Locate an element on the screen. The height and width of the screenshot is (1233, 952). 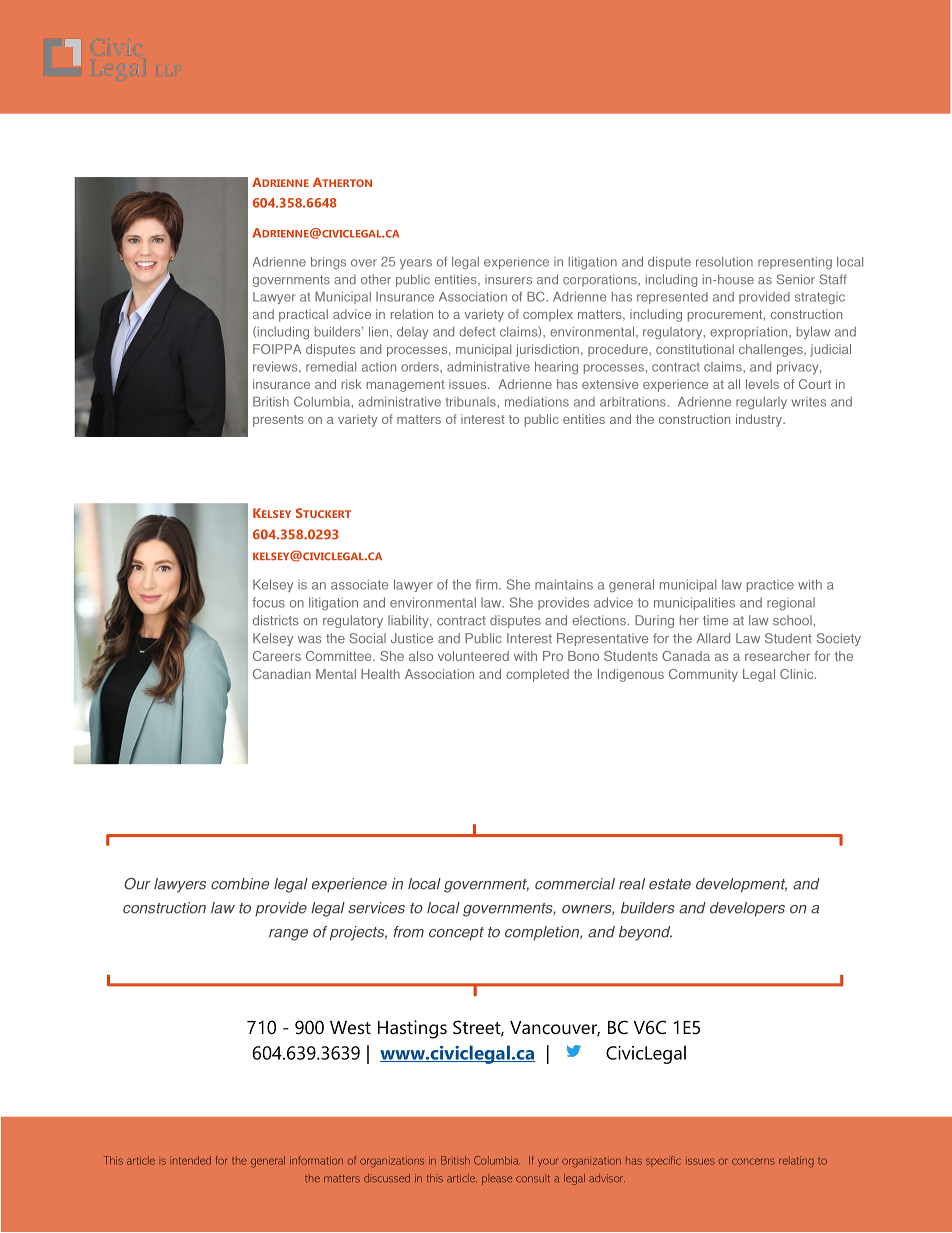
completed is located at coordinates (537, 675).
